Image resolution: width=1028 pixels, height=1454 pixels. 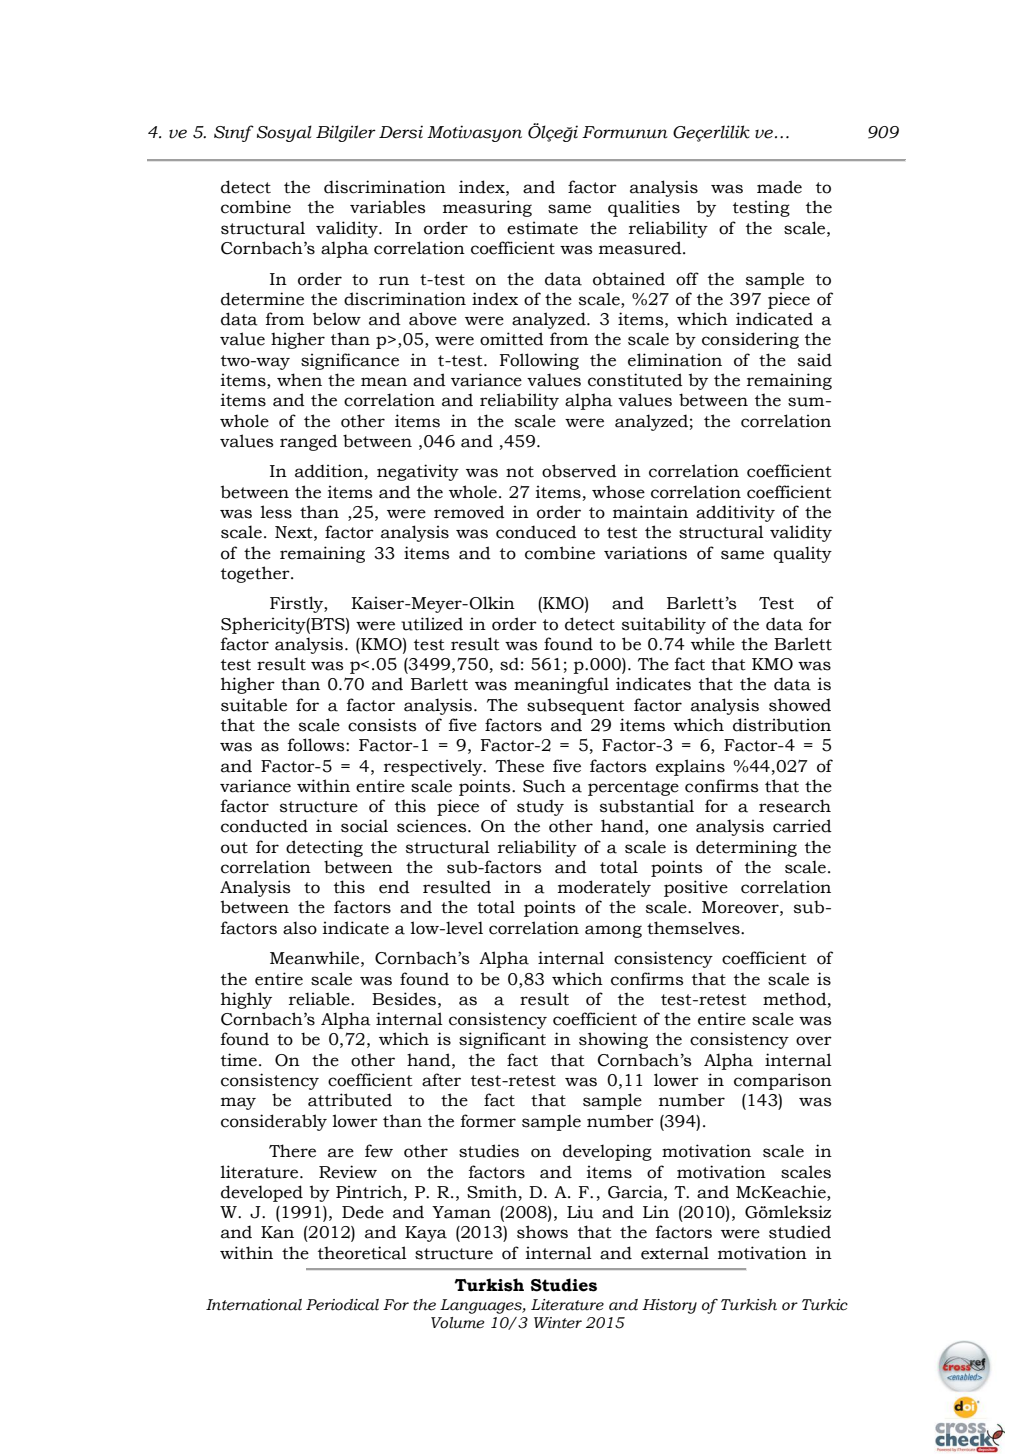 I want to click on not, so click(x=520, y=472).
